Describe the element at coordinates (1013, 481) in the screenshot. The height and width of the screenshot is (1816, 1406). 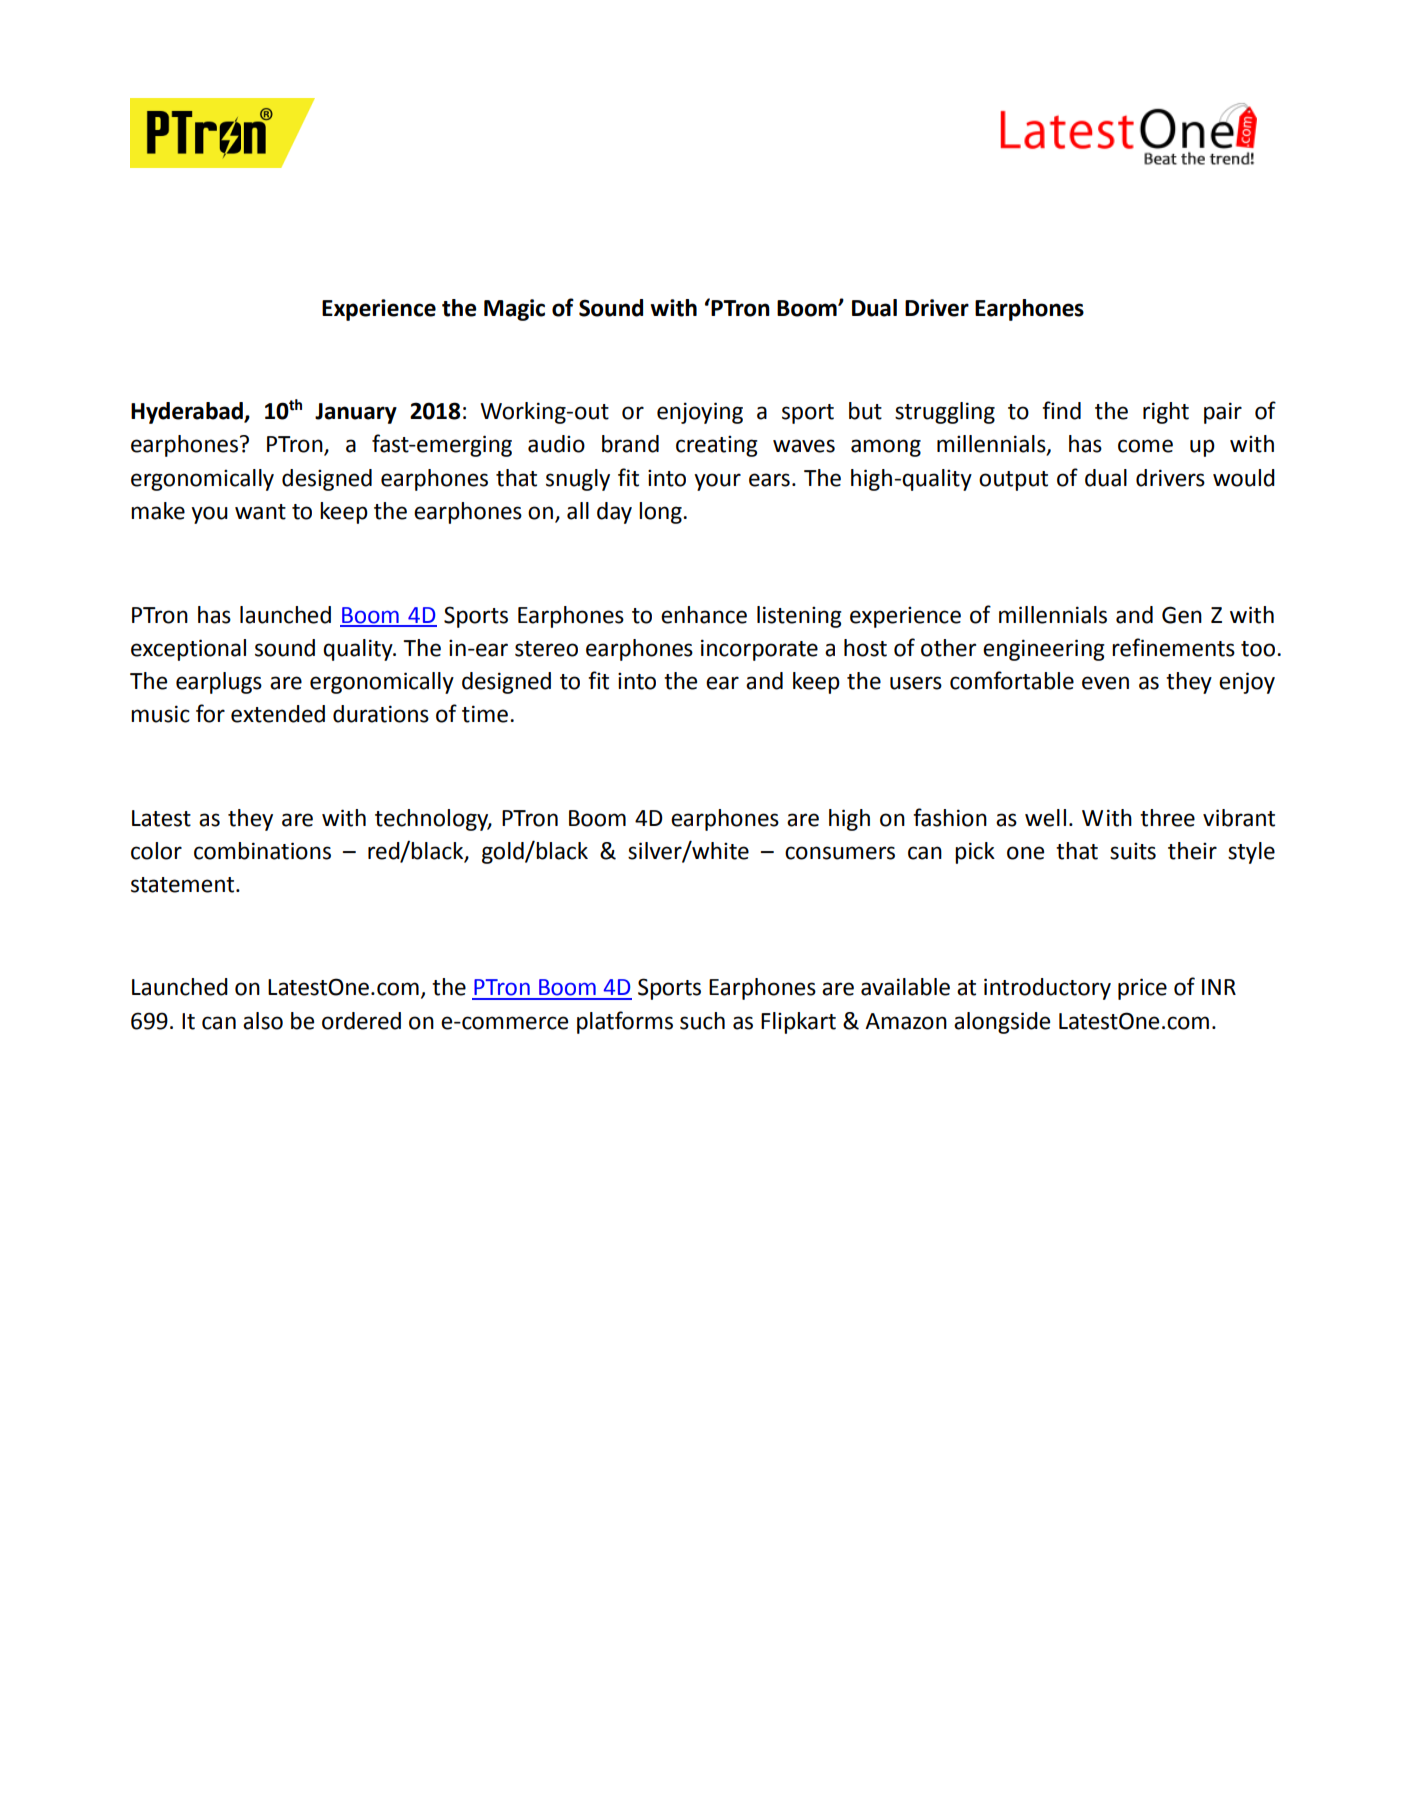
I see `output` at that location.
